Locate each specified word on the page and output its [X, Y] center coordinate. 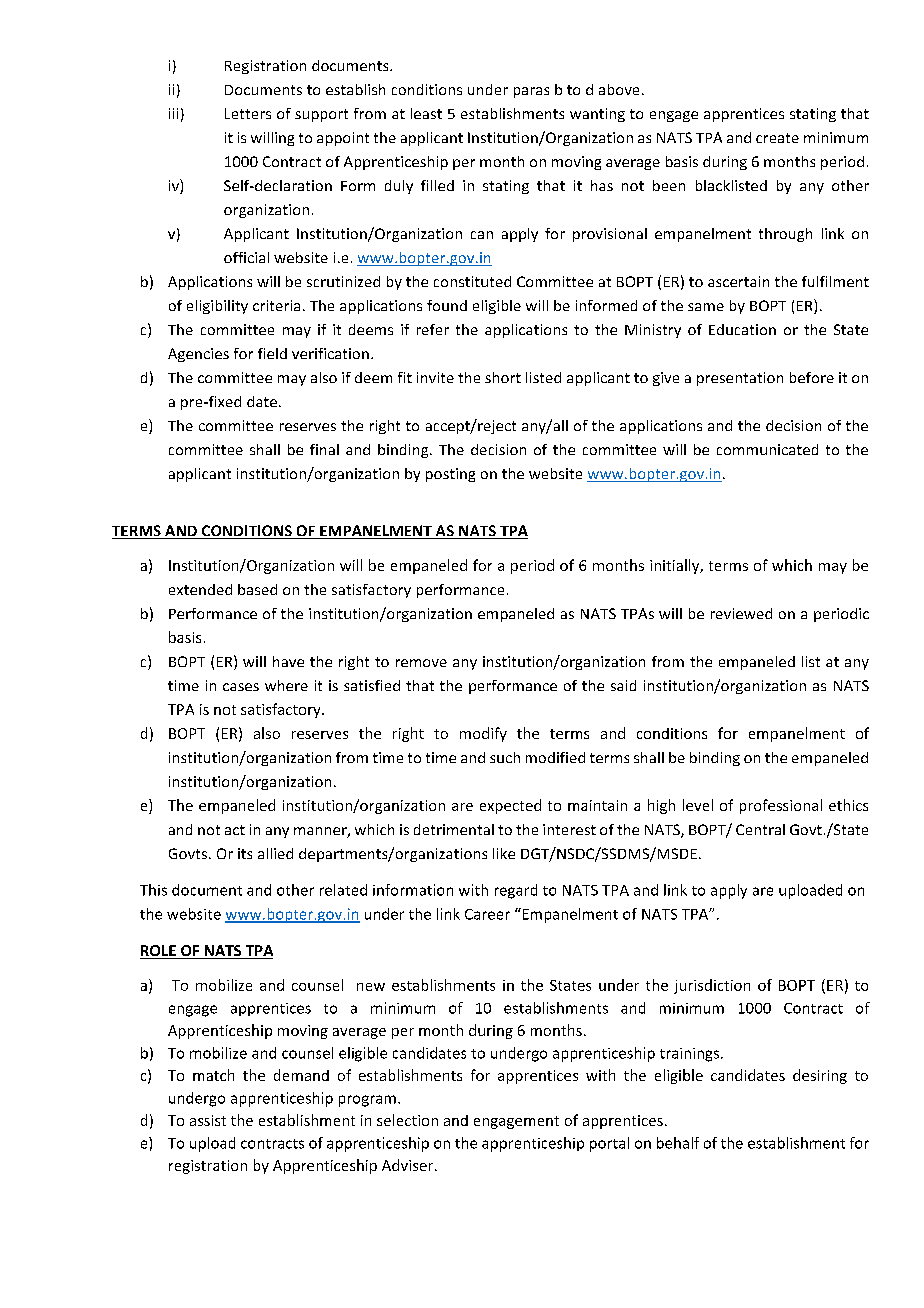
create [777, 138]
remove [421, 663]
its [245, 853]
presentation [740, 379]
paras [531, 92]
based [257, 589]
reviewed [741, 613]
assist [208, 1120]
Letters [248, 113]
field [272, 353]
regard [516, 891]
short [503, 377]
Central [760, 829]
